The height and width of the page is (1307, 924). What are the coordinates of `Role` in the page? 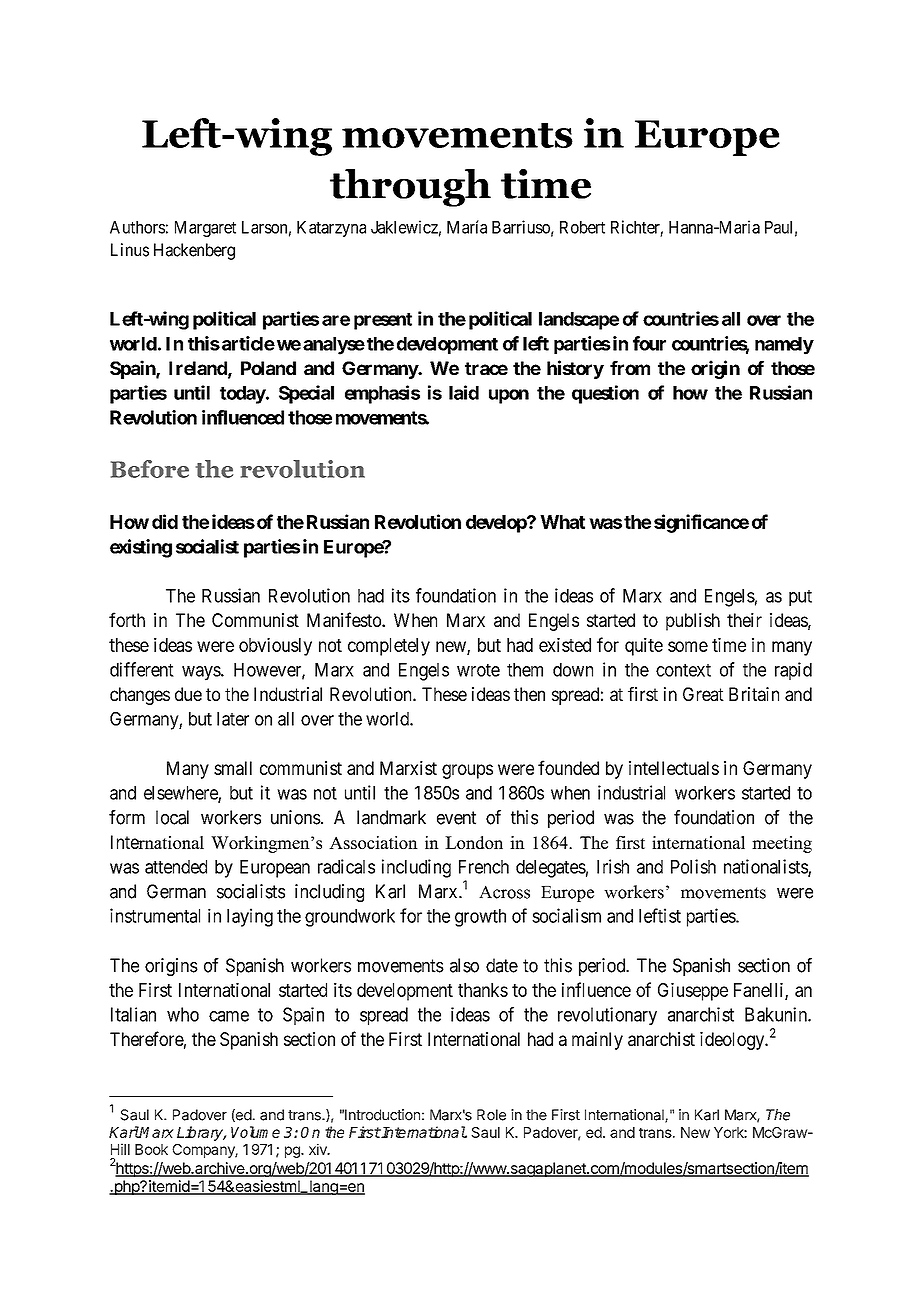 It's located at (491, 1115).
